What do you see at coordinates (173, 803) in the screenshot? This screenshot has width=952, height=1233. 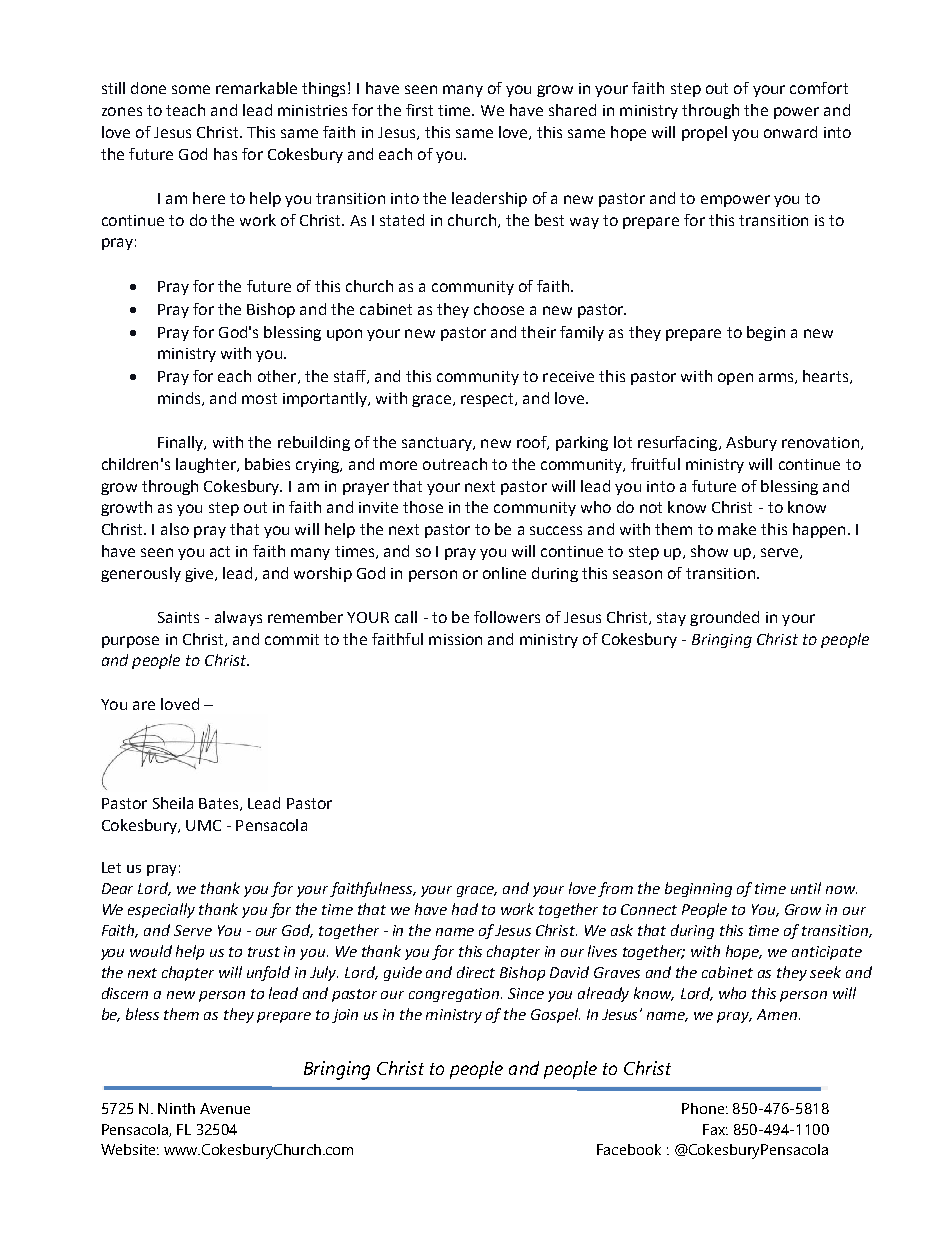 I see `Sheila` at bounding box center [173, 803].
